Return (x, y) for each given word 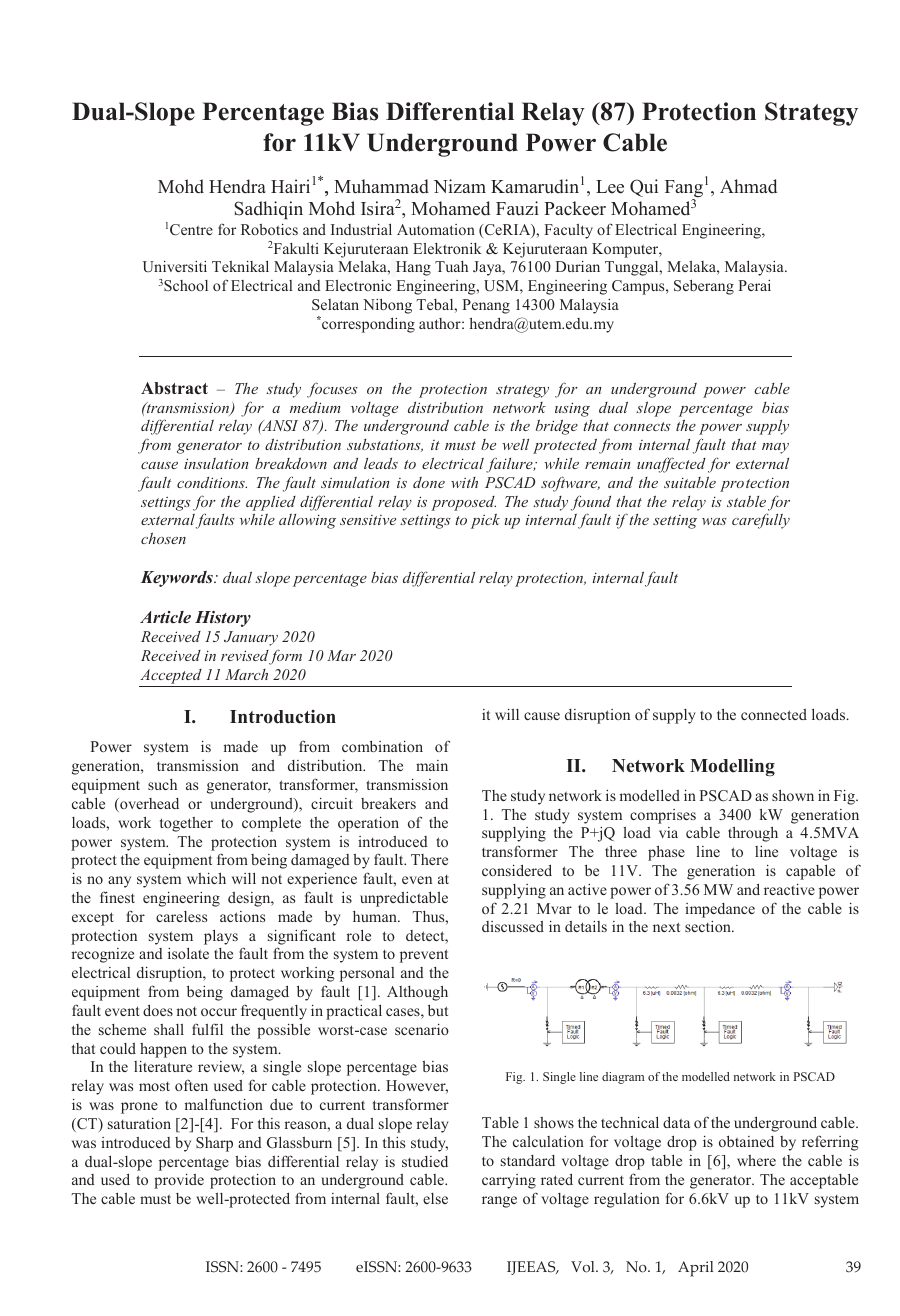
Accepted (171, 676)
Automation (436, 229)
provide (179, 1181)
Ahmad (748, 186)
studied (425, 1161)
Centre (191, 229)
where (756, 1160)
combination (382, 746)
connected (774, 714)
